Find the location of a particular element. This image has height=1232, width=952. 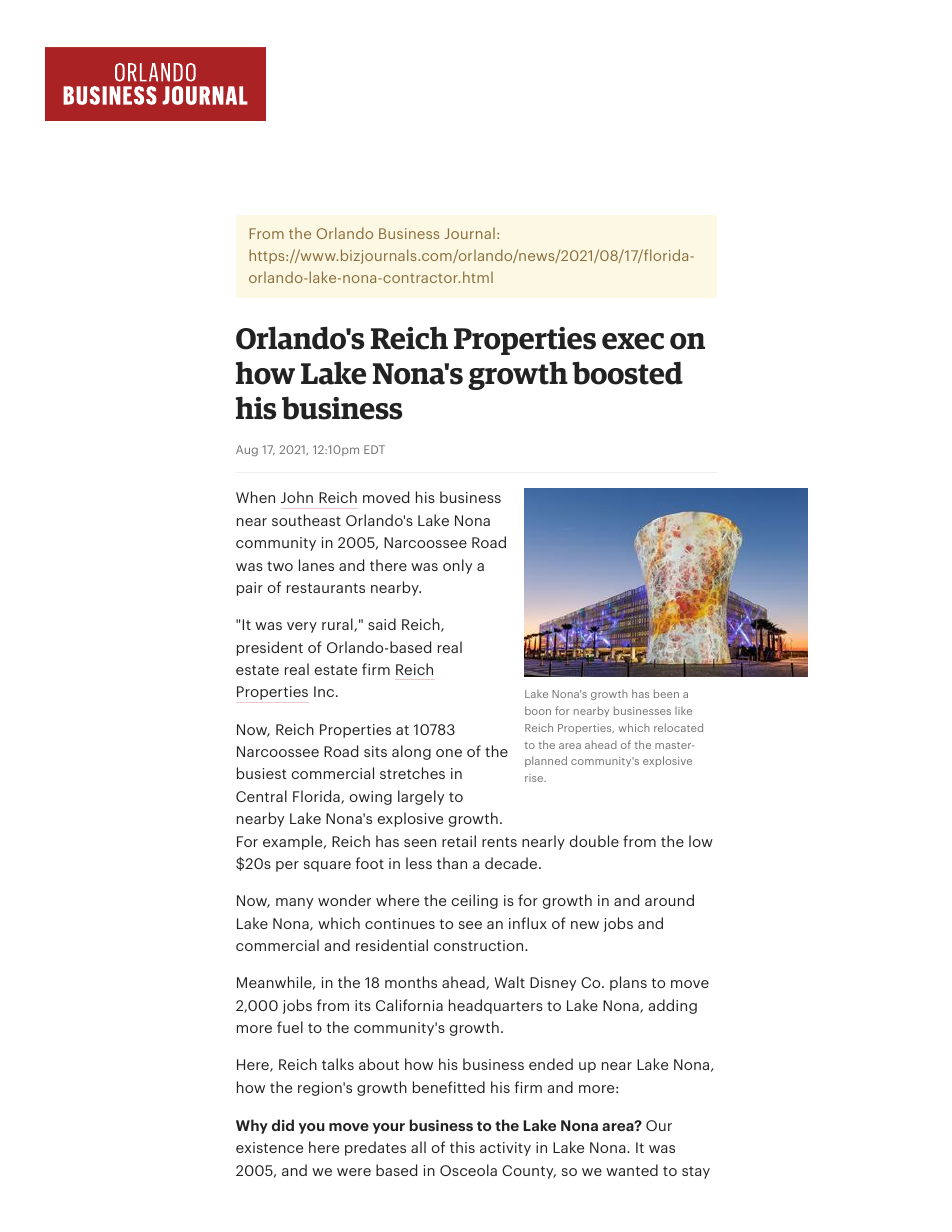

boosted is located at coordinates (627, 373).
